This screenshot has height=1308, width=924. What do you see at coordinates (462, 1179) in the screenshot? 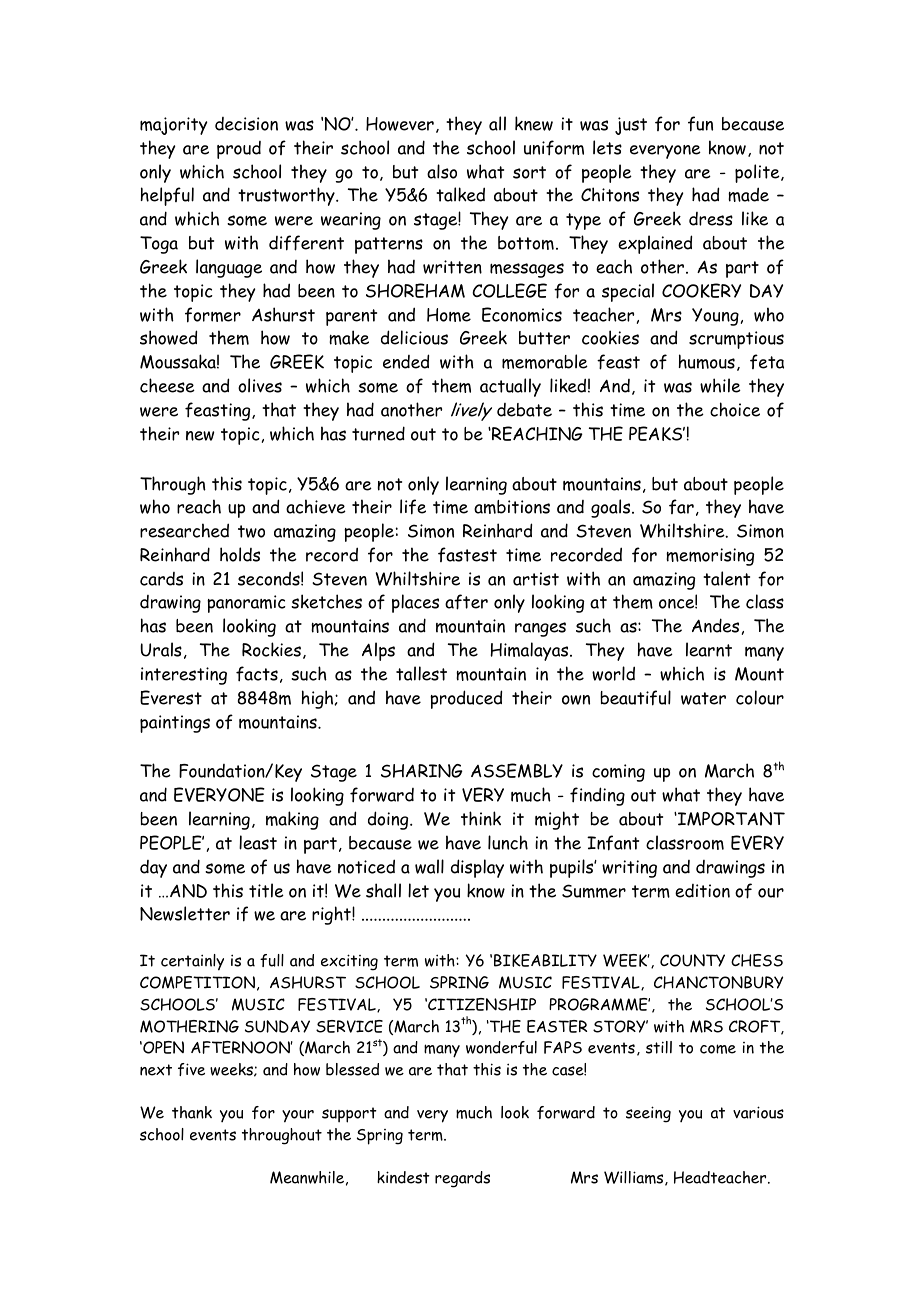
I see `regards` at bounding box center [462, 1179].
